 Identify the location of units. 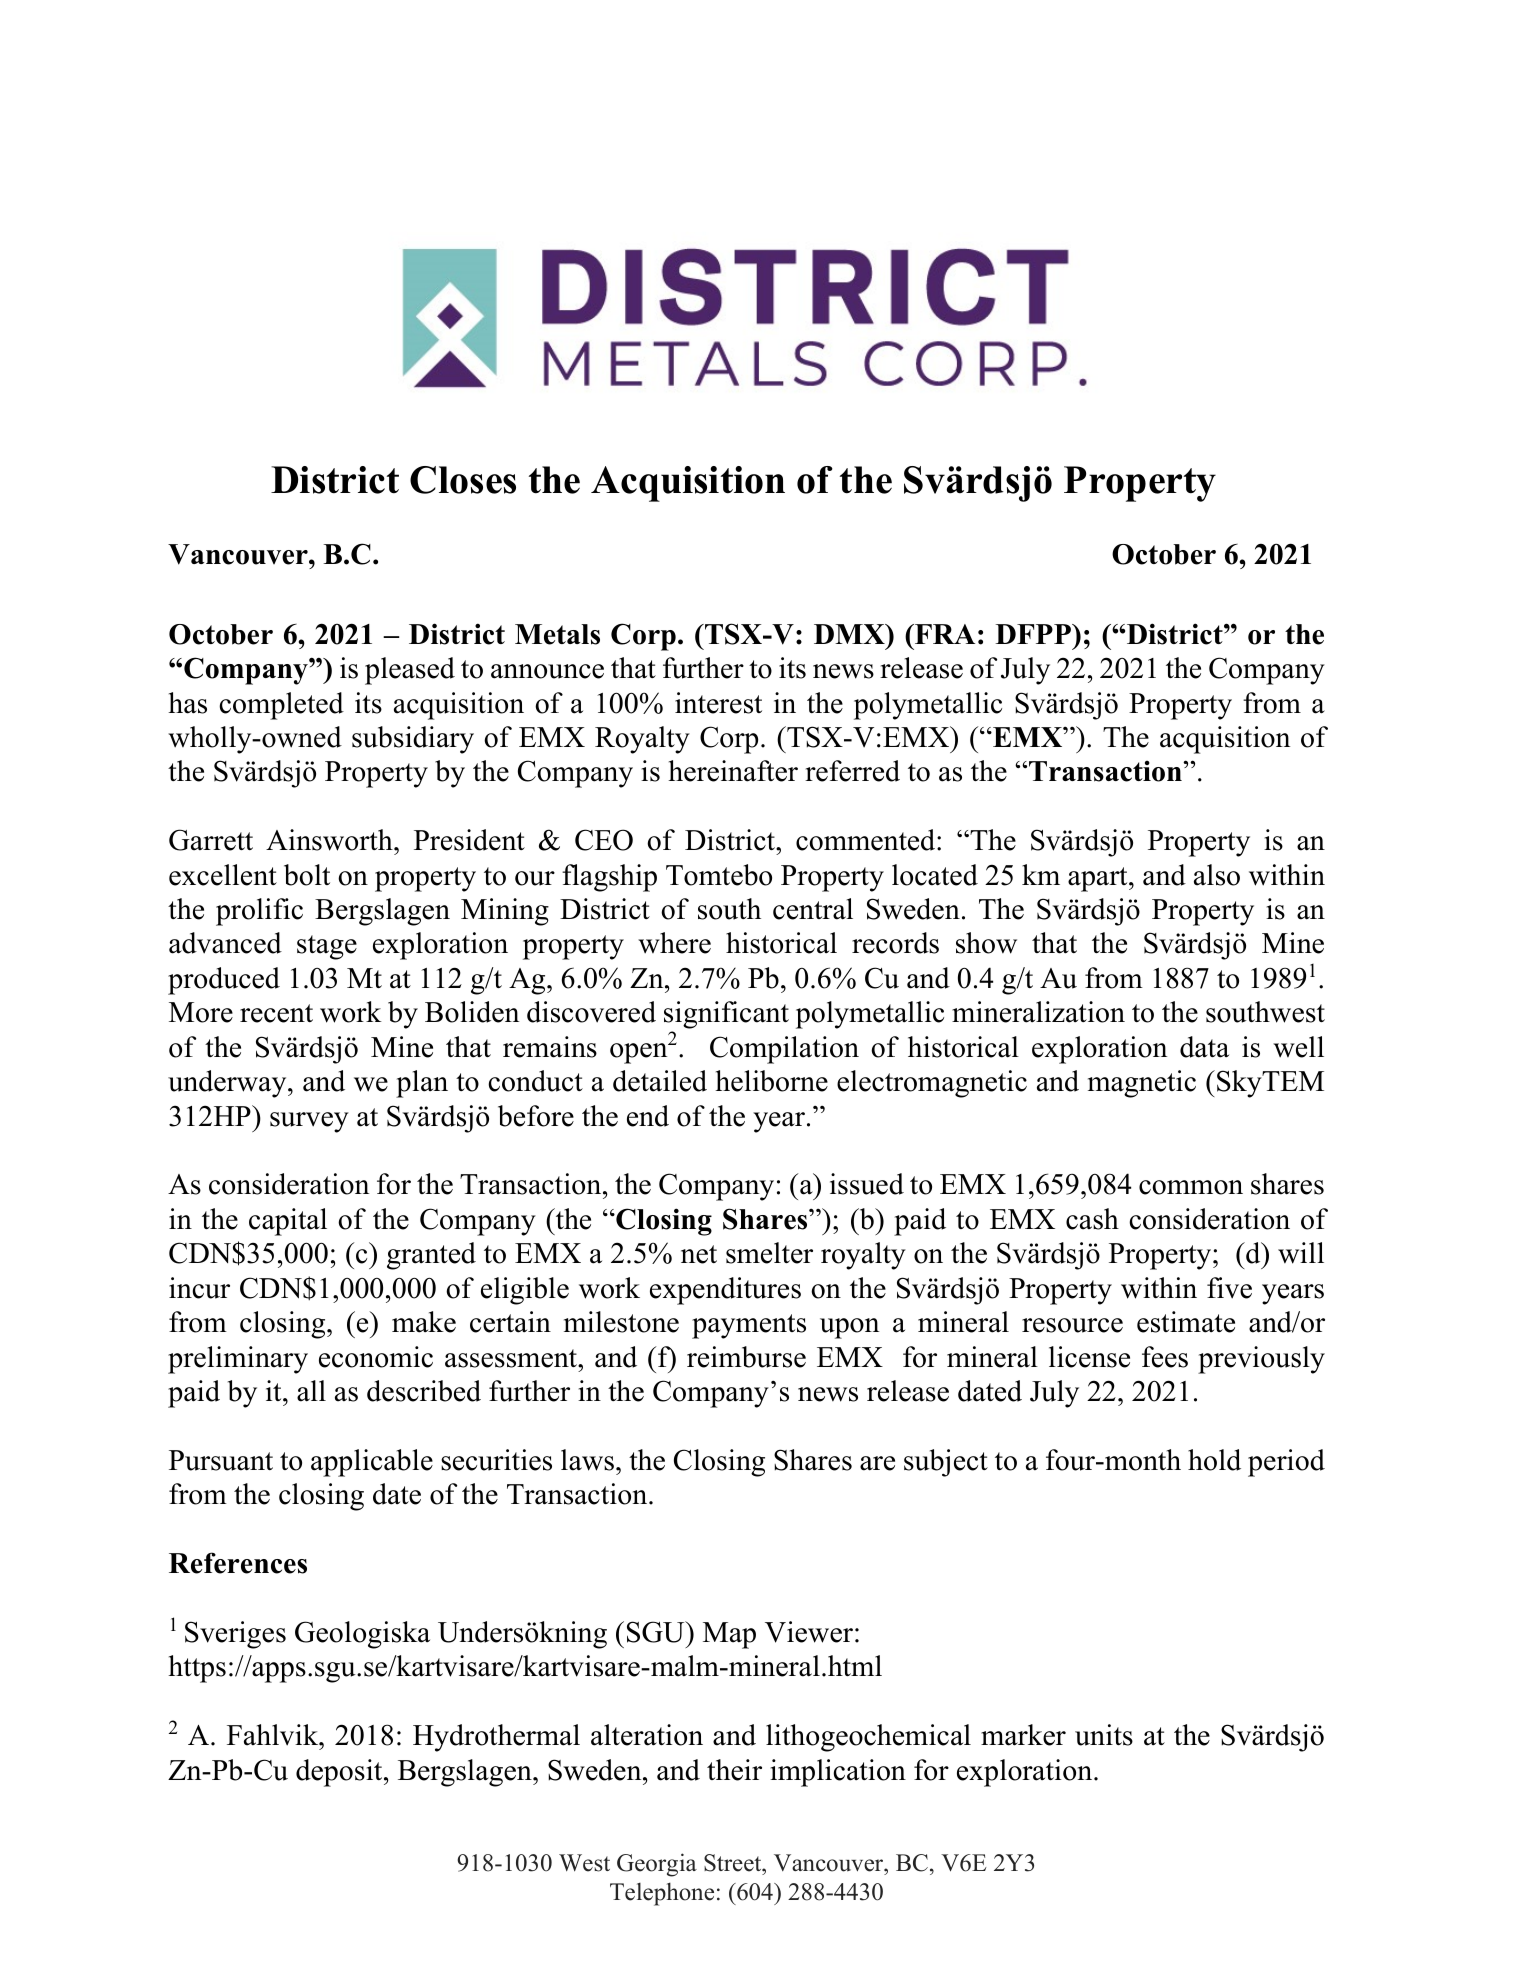
(1104, 1735).
